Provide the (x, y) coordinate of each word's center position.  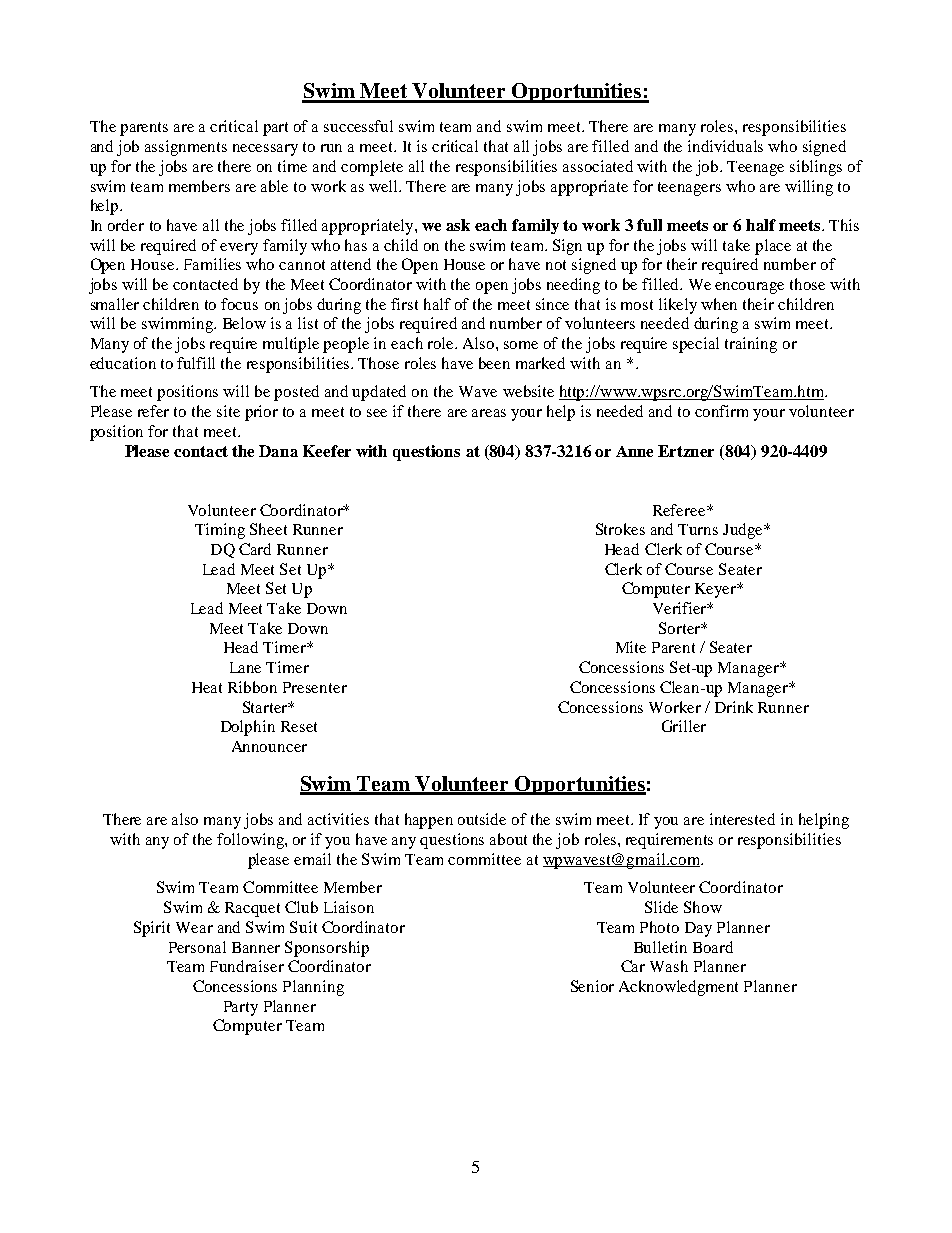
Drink (734, 707)
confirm (721, 411)
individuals (725, 146)
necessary (265, 150)
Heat (207, 687)
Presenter (315, 687)
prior (261, 413)
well (385, 186)
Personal (197, 947)
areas (489, 413)
